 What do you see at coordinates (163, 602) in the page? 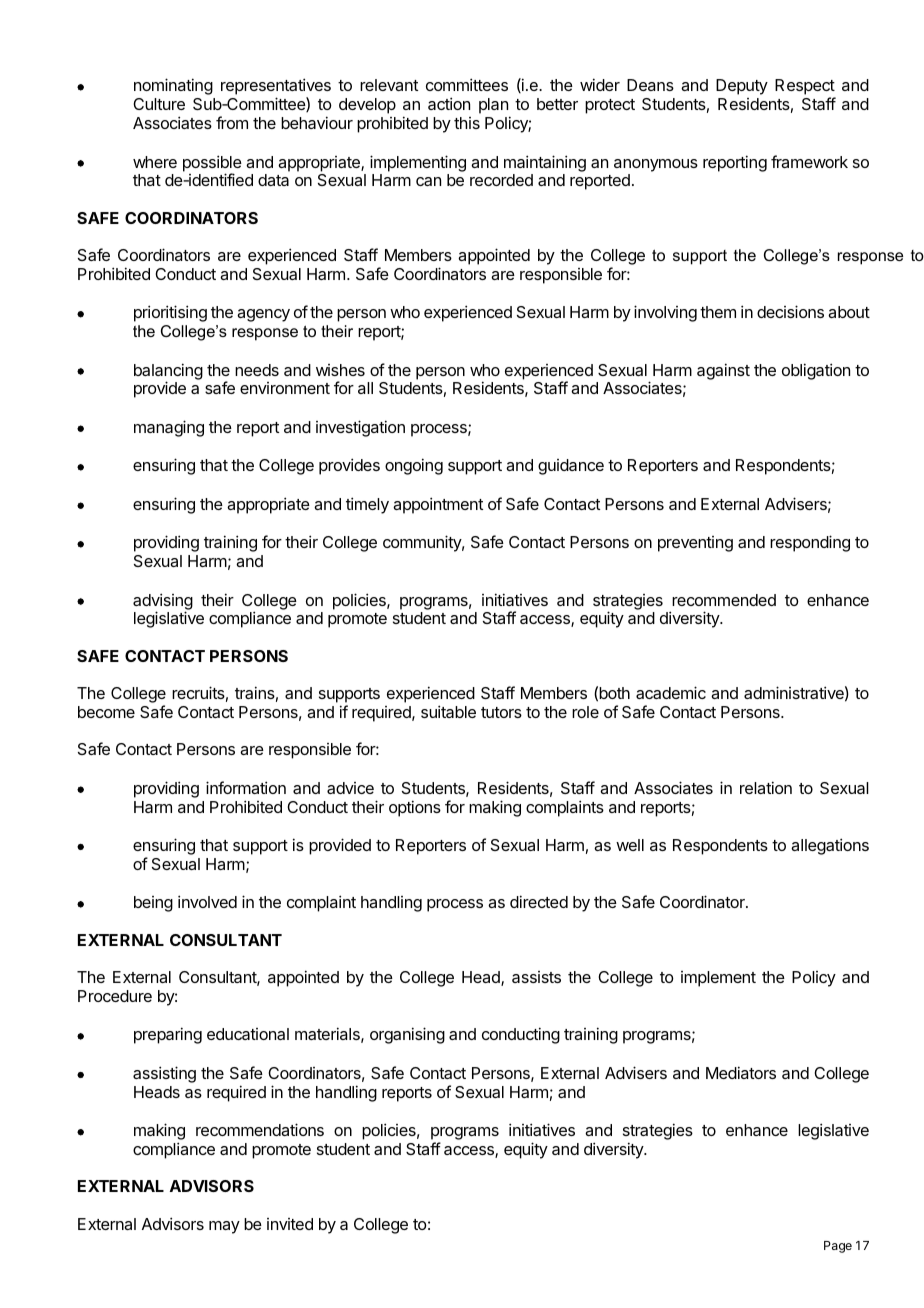
I see `advising` at bounding box center [163, 602].
